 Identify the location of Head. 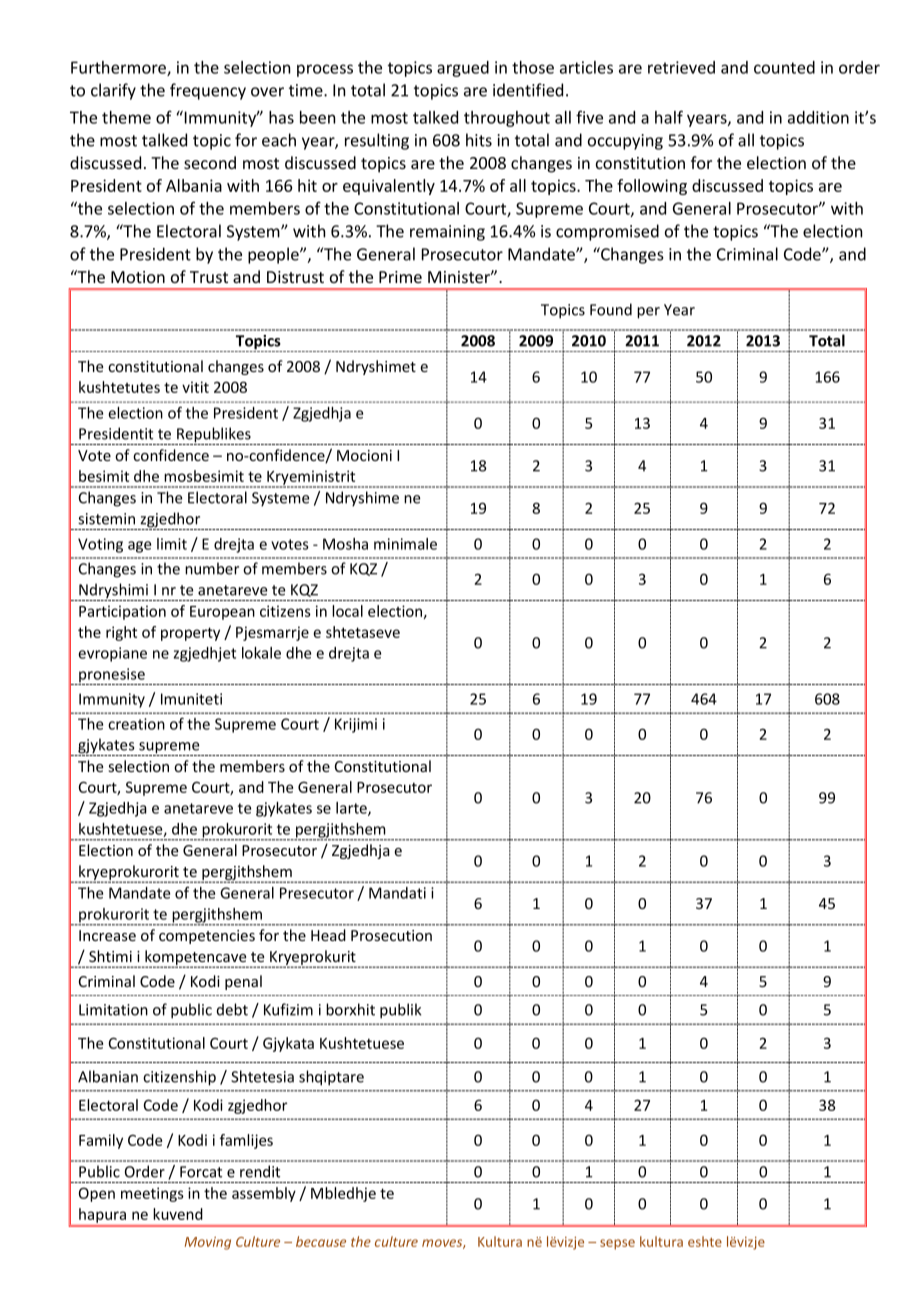
(328, 935).
